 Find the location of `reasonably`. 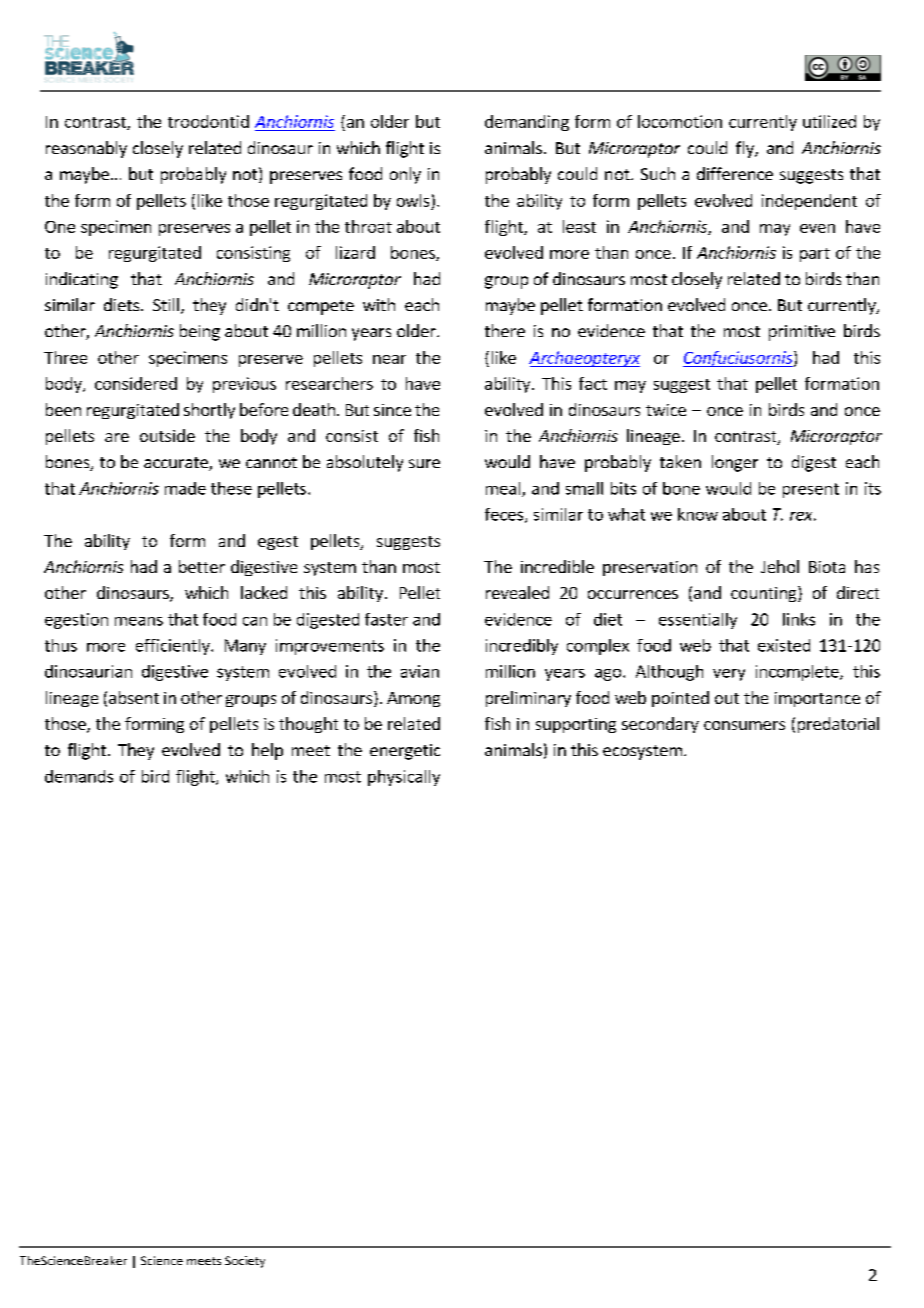

reasonably is located at coordinates (86, 149).
